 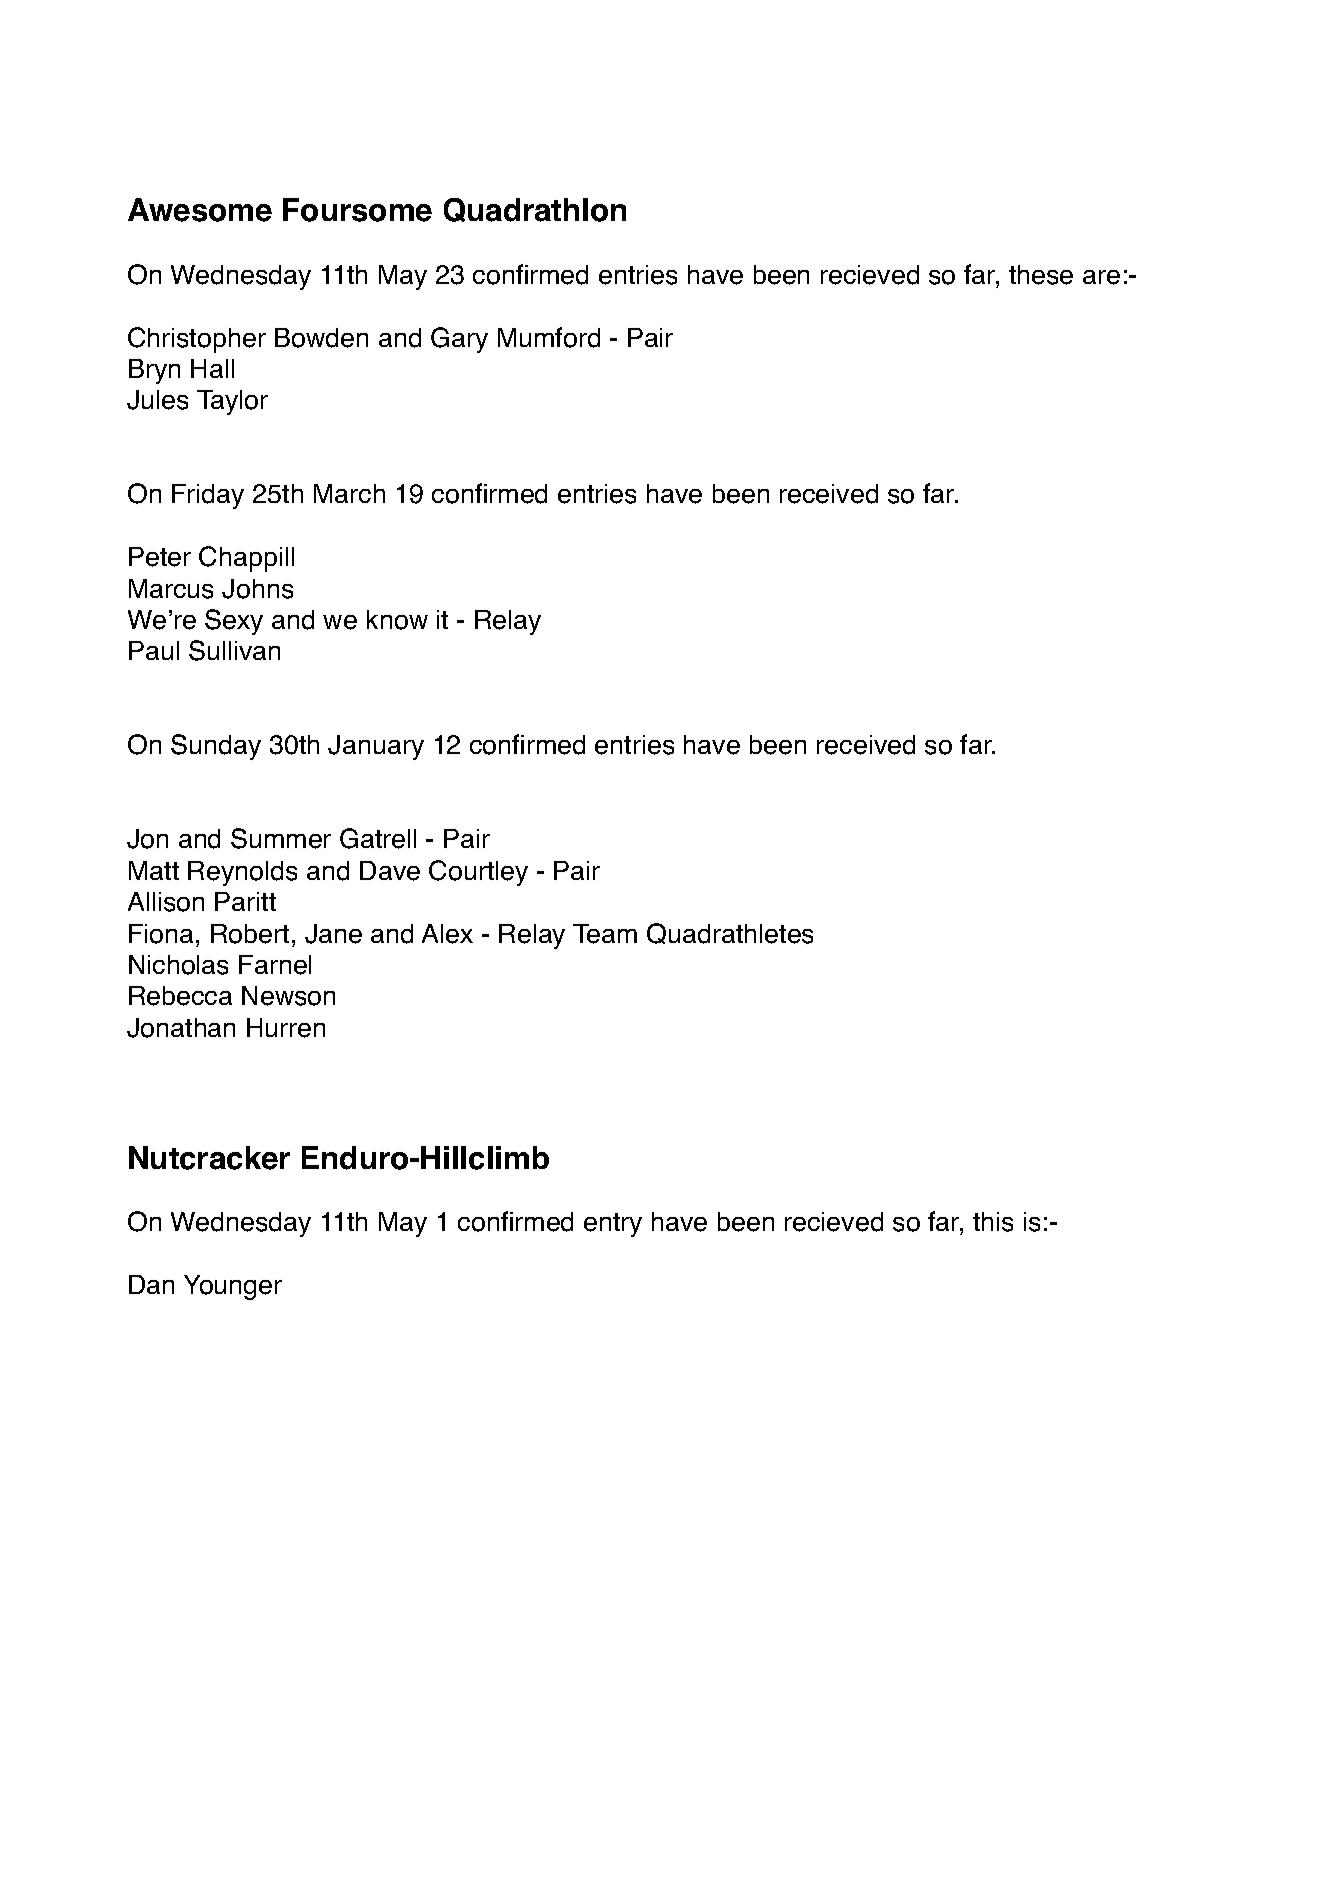 What do you see at coordinates (376, 747) in the screenshot?
I see `January` at bounding box center [376, 747].
